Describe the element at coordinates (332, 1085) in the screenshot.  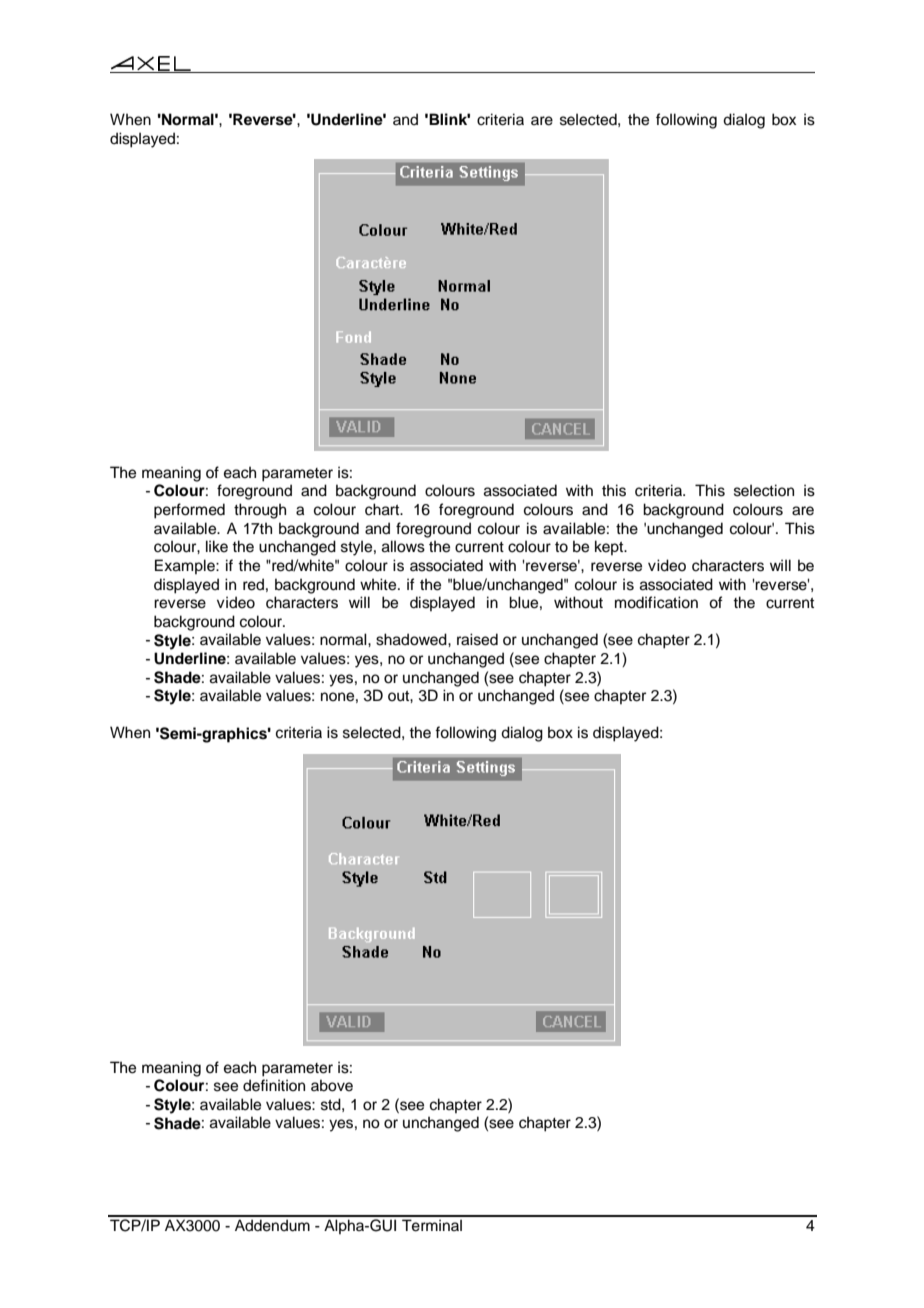
I see `above` at that location.
